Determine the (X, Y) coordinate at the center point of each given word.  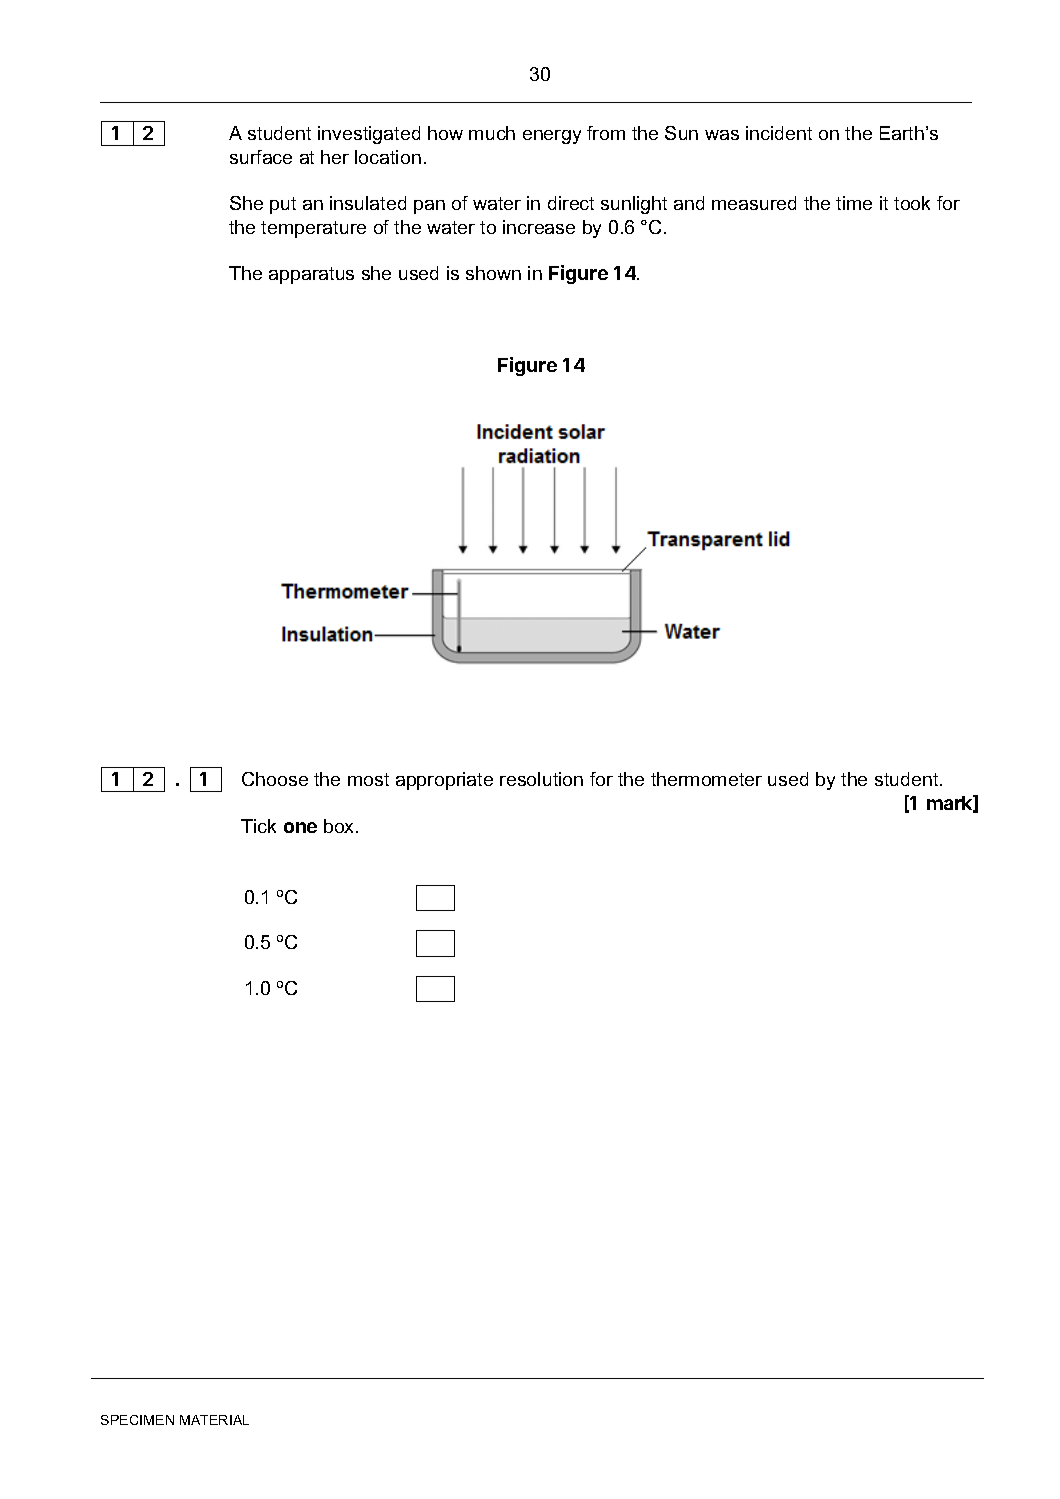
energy (552, 137)
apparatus (311, 275)
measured (754, 203)
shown (493, 273)
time (854, 203)
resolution (541, 779)
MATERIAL (214, 1420)
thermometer (706, 779)
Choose (275, 779)
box (340, 826)
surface (261, 157)
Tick (258, 826)
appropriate (444, 781)
